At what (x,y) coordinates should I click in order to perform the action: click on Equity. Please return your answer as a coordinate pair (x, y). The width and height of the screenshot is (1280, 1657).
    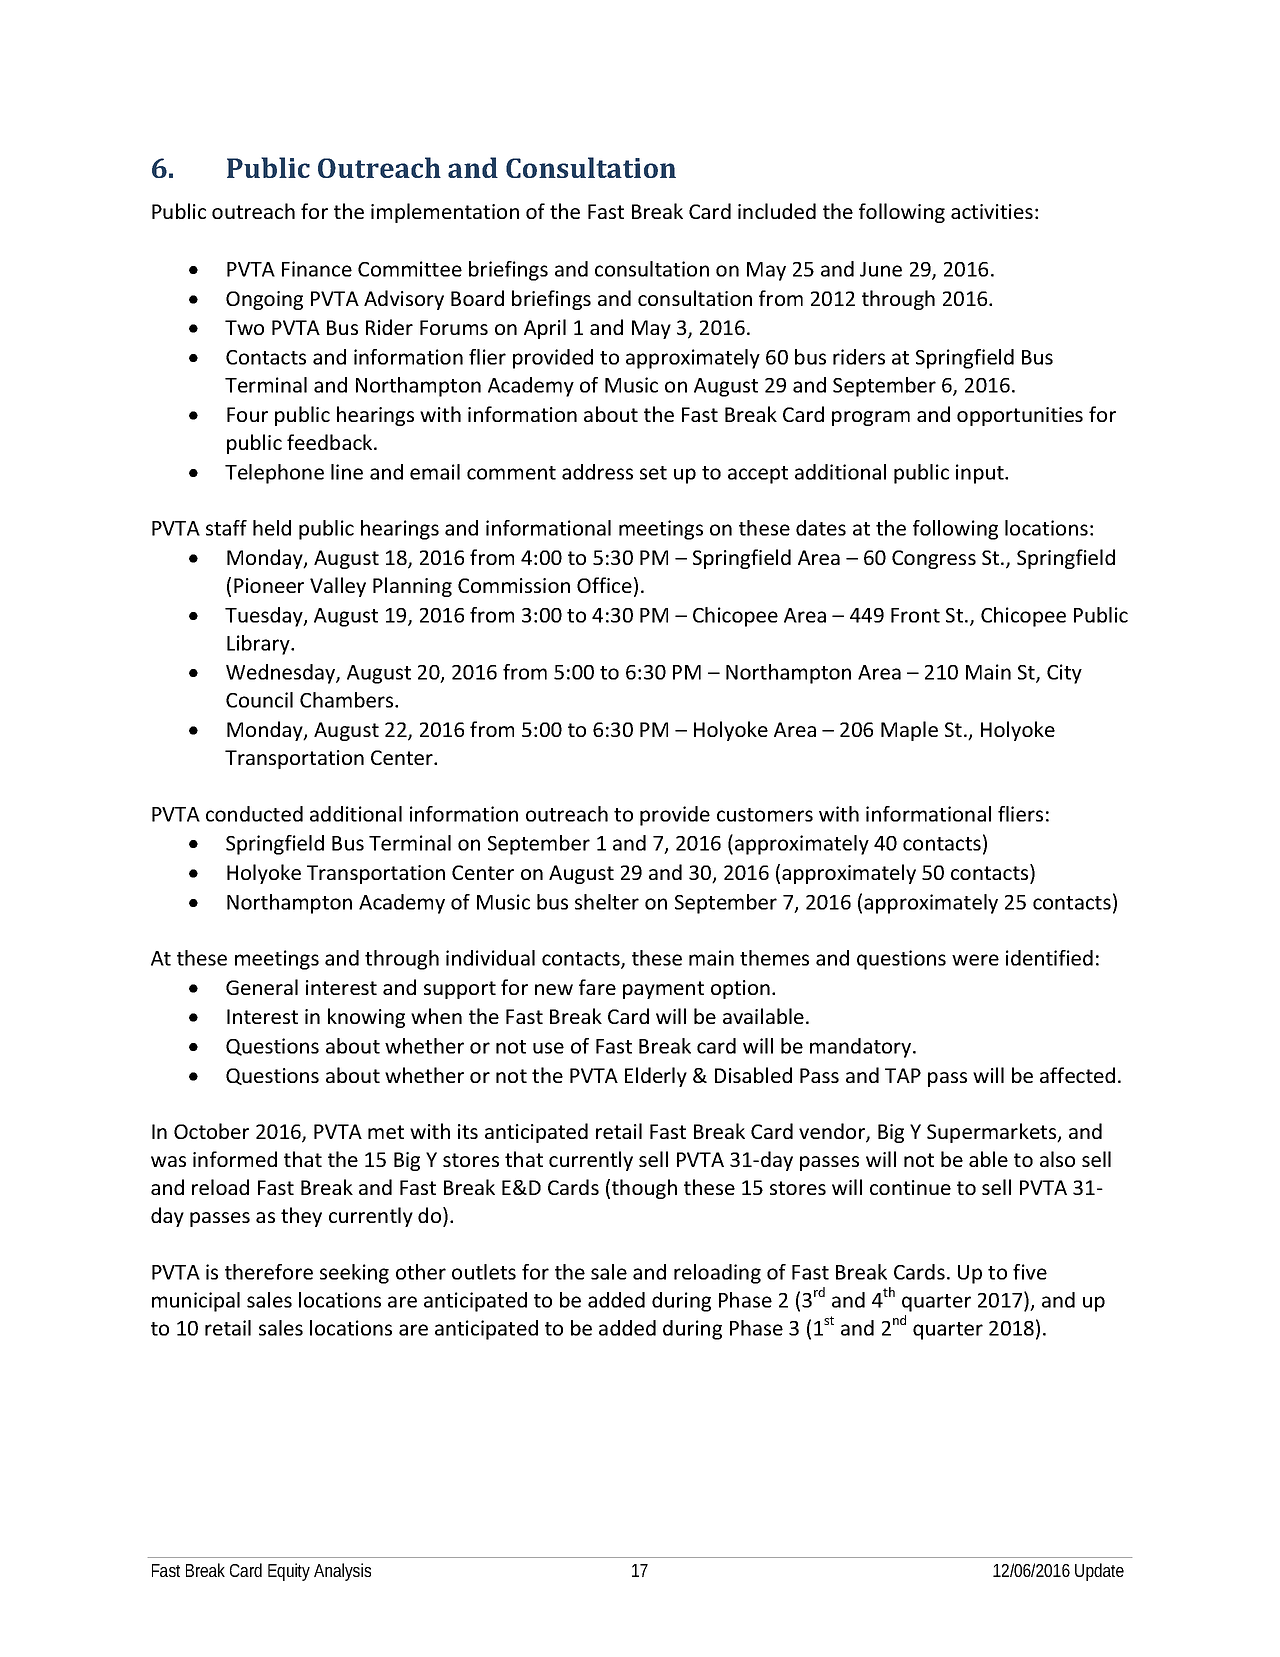
    Looking at the image, I should click on (289, 1572).
